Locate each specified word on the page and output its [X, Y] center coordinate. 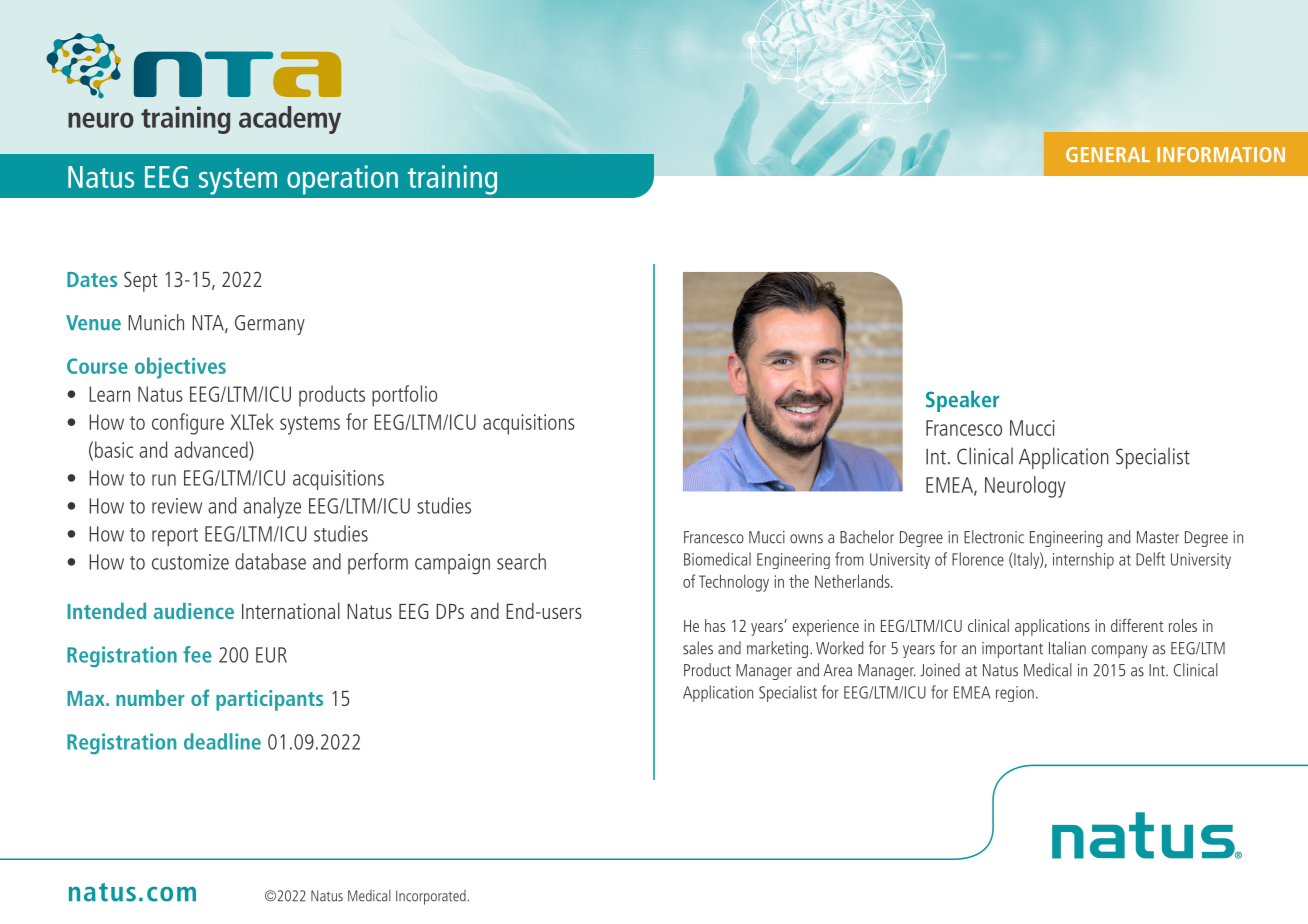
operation [342, 180]
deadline [222, 741]
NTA [209, 324]
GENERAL [1108, 155]
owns [806, 539]
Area [837, 670]
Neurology [1025, 487]
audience [194, 611]
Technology [734, 583]
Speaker [962, 401]
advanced [212, 449]
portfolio [404, 396]
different [1137, 625]
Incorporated [431, 897]
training [452, 180]
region [1015, 694]
